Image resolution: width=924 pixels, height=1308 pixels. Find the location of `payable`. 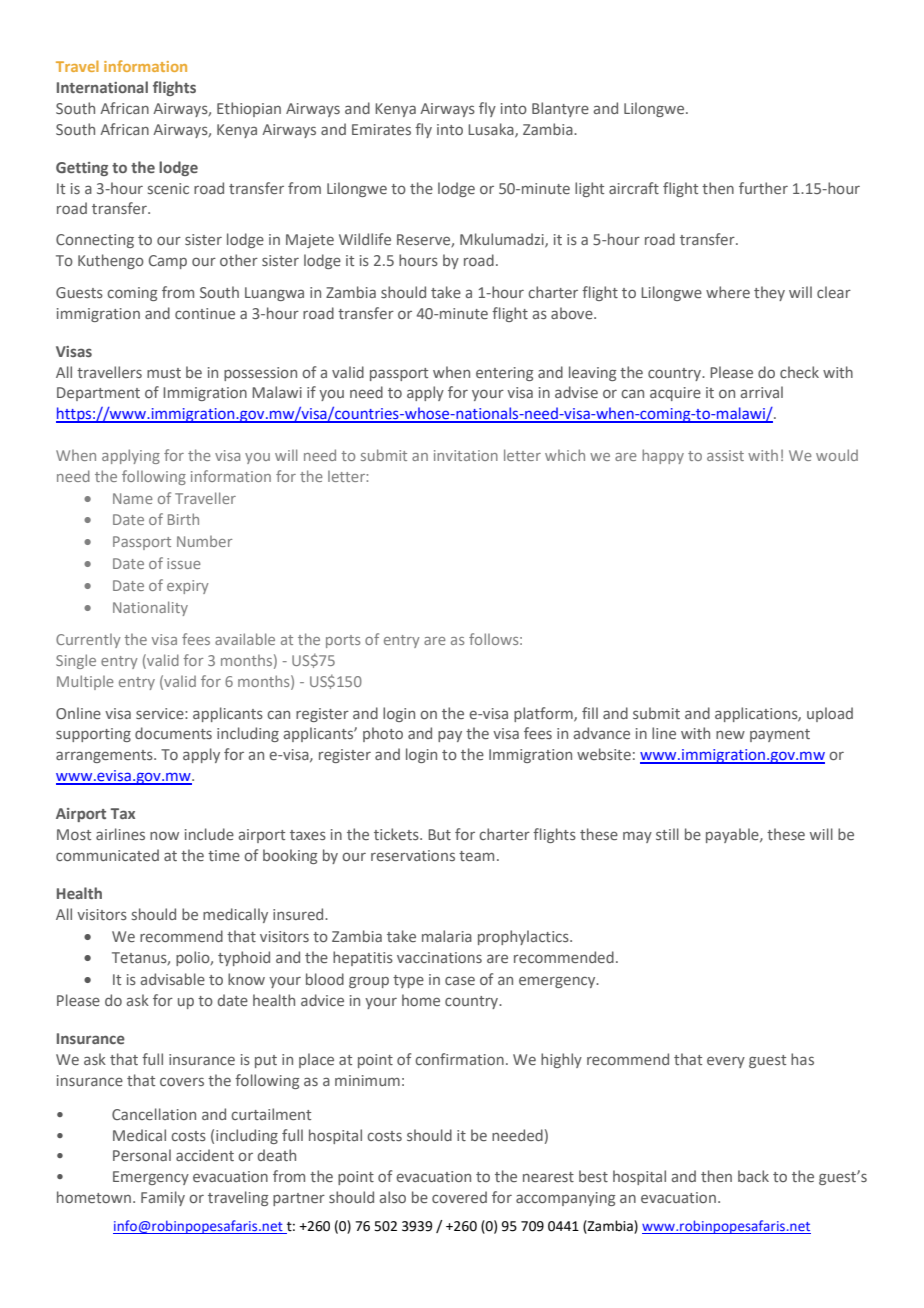

payable is located at coordinates (733, 835).
